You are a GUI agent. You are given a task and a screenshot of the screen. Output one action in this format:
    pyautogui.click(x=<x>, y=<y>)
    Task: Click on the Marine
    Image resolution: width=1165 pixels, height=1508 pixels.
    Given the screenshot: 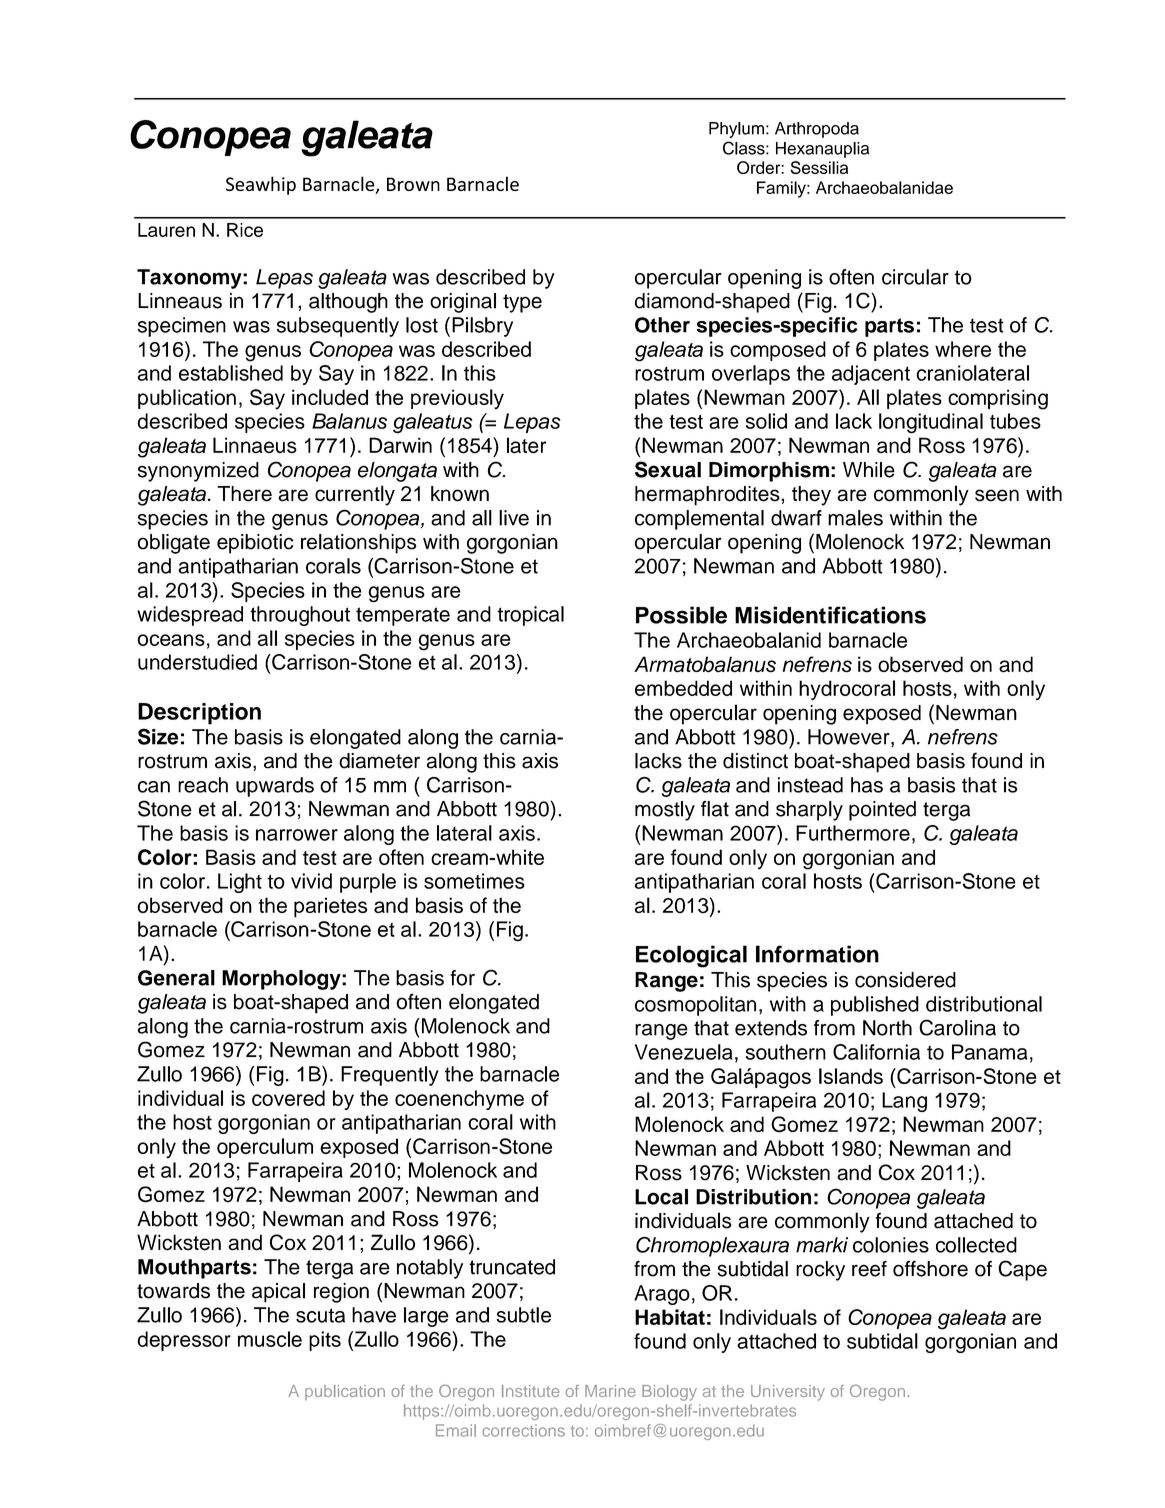 What is the action you would take?
    pyautogui.click(x=610, y=1391)
